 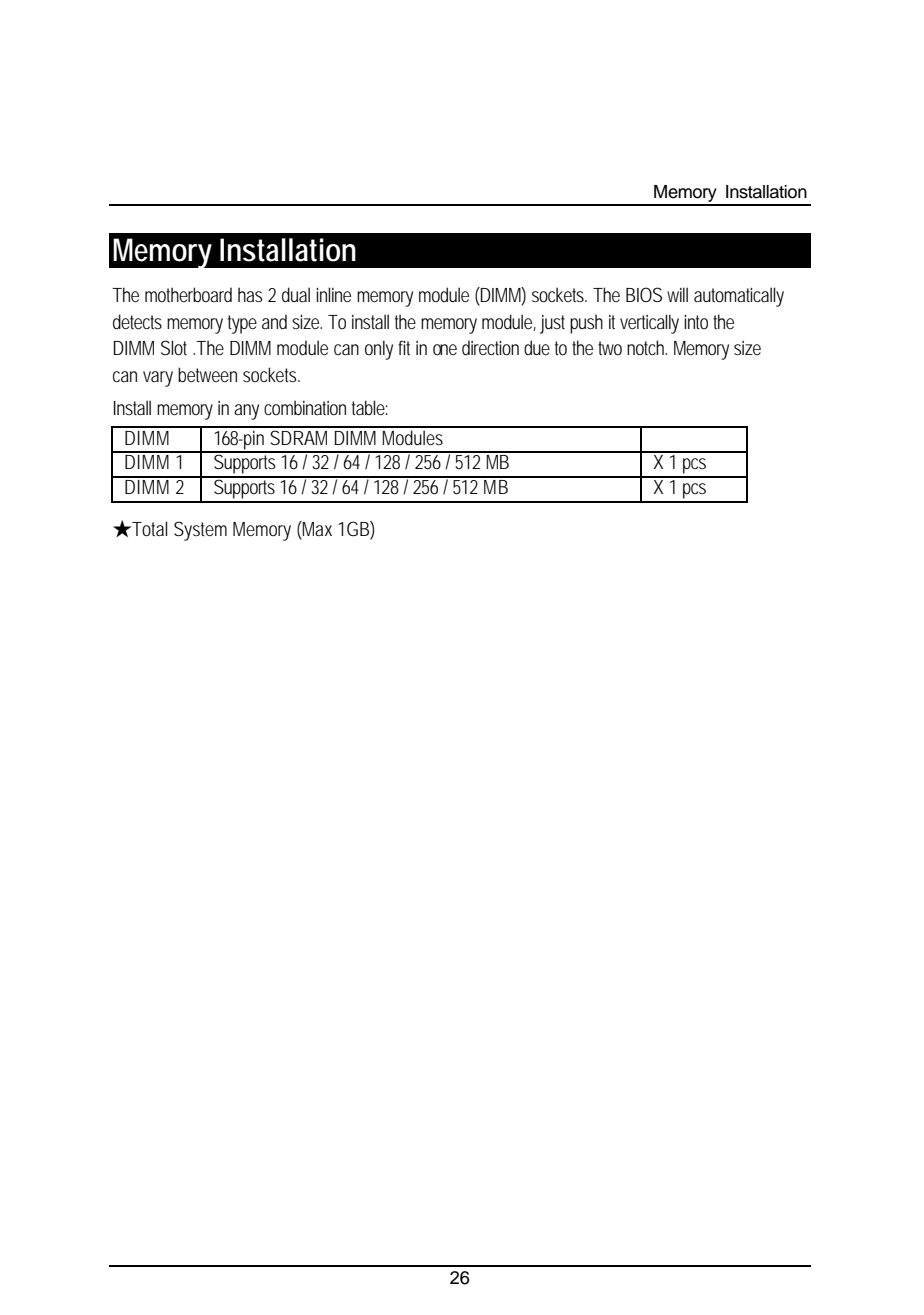 I want to click on Total, so click(x=148, y=529).
